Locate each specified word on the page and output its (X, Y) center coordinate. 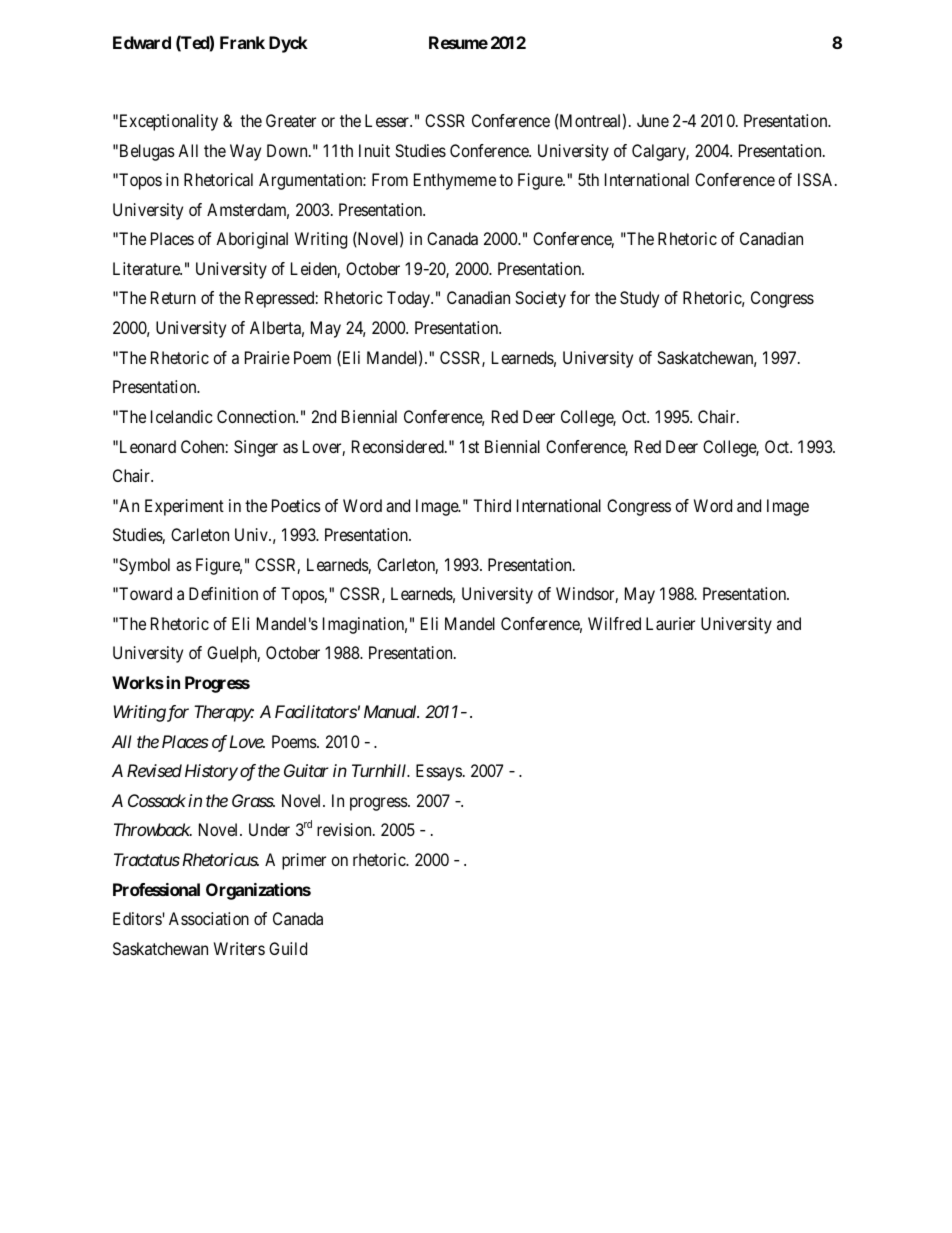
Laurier (670, 623)
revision (345, 829)
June (653, 120)
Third (492, 505)
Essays (439, 772)
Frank (242, 42)
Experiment (184, 507)
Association (209, 918)
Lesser (388, 120)
